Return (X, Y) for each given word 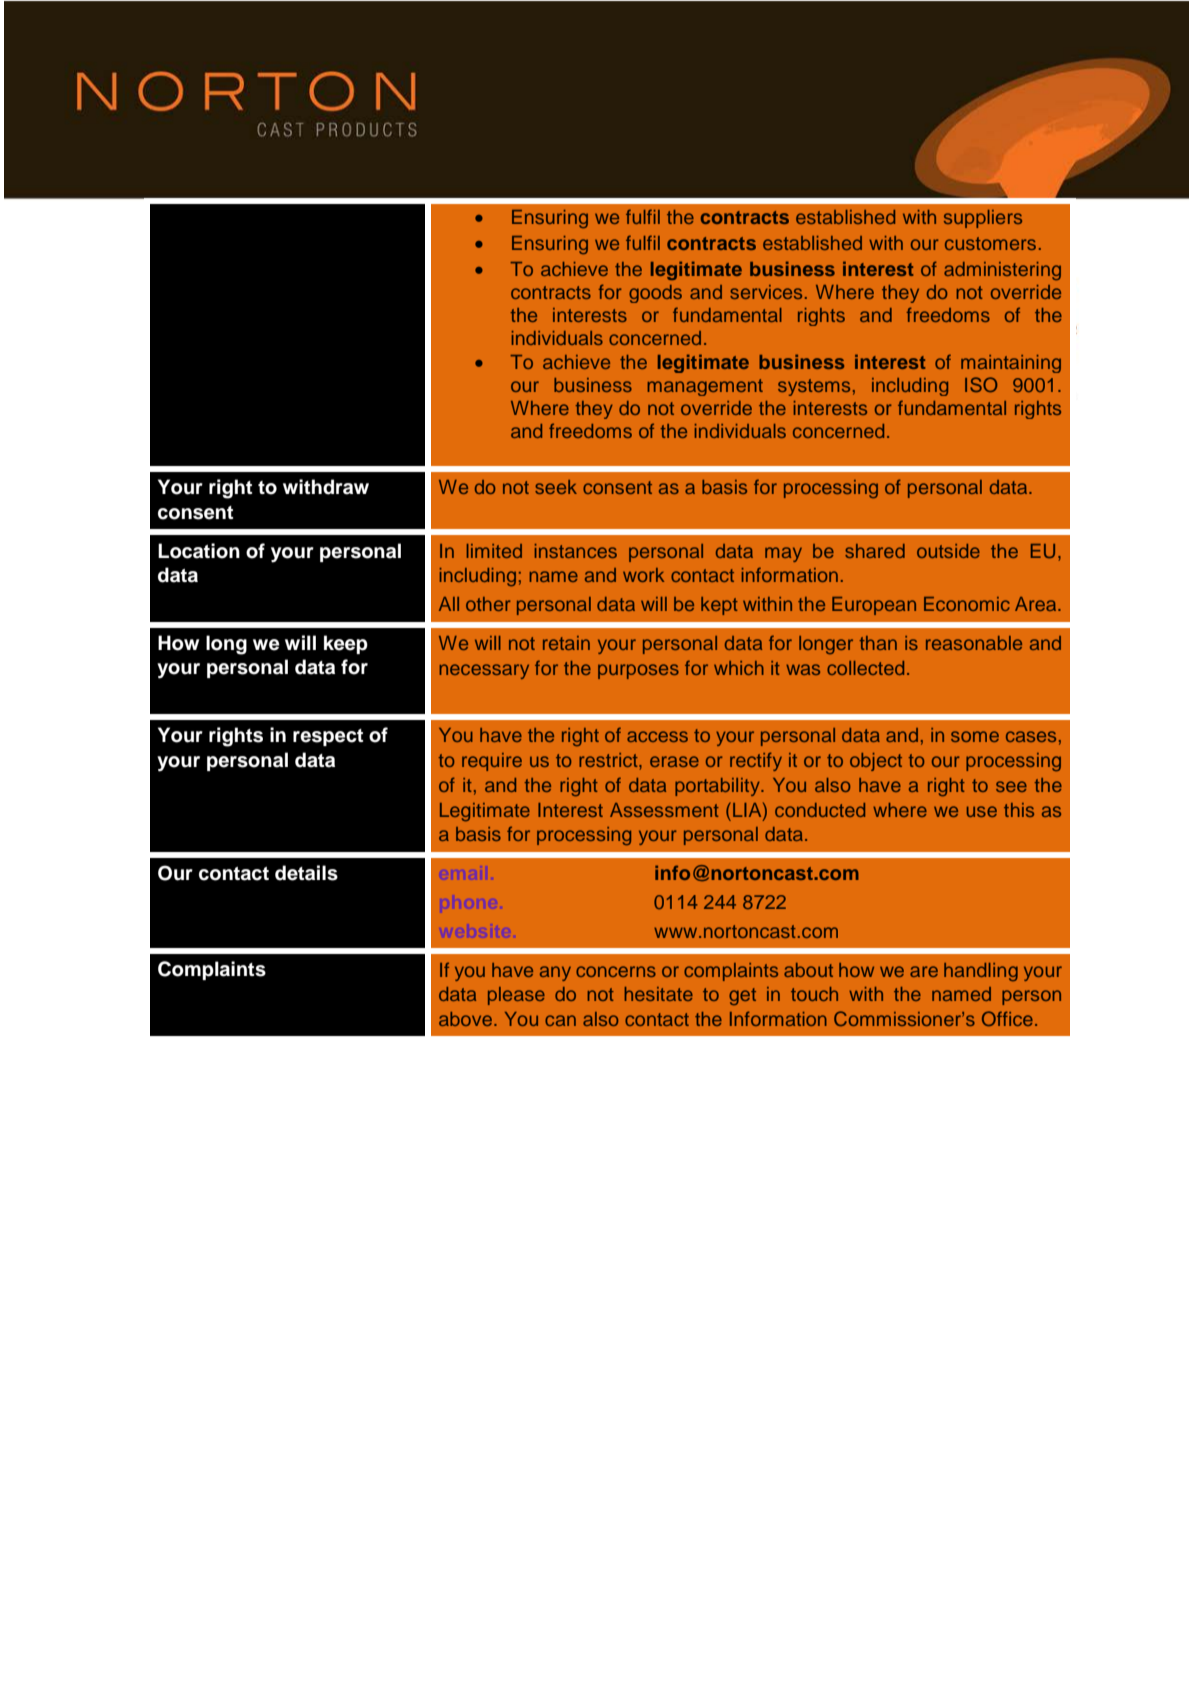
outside (948, 551)
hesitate (659, 994)
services (766, 292)
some (975, 736)
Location (199, 551)
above (465, 1019)
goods (655, 294)
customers (990, 243)
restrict (609, 760)
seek (556, 487)
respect (328, 737)
